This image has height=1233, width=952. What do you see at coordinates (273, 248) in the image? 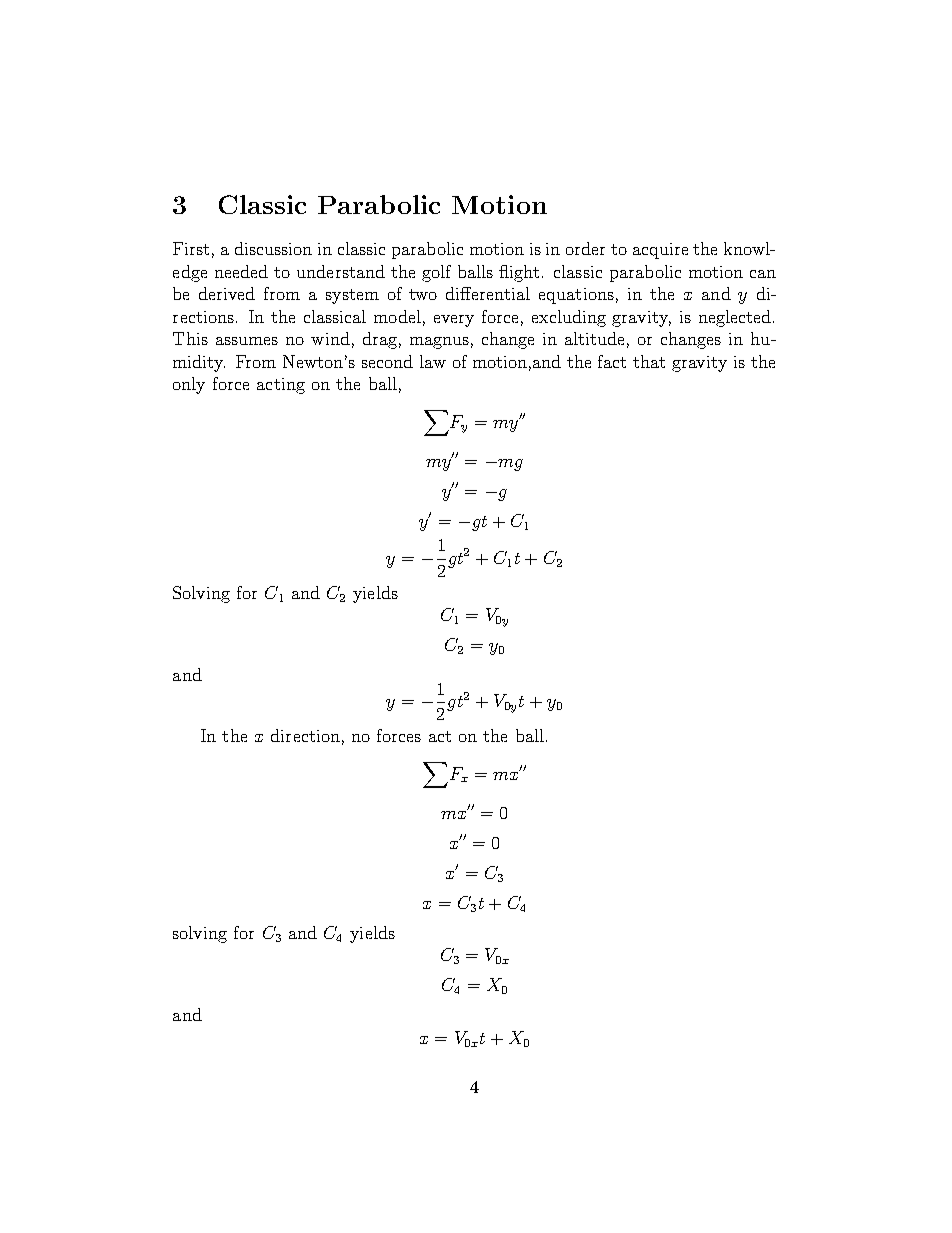
I see `discussion` at bounding box center [273, 248].
